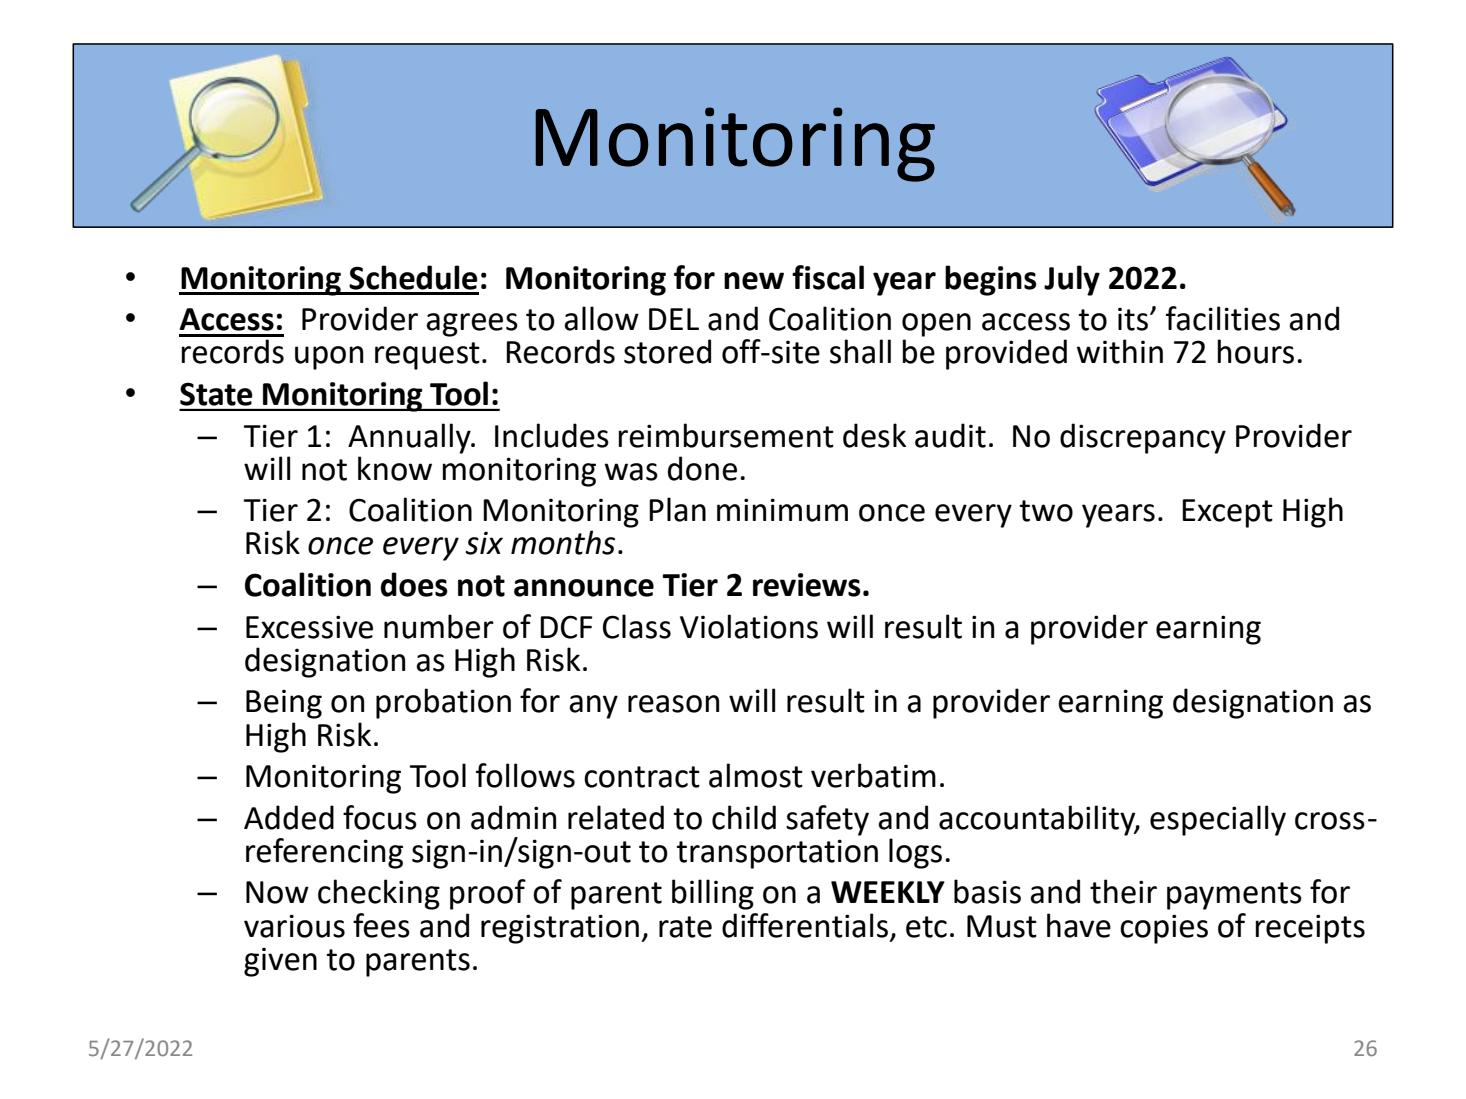 Image resolution: width=1466 pixels, height=1099 pixels. I want to click on reason, so click(673, 704).
